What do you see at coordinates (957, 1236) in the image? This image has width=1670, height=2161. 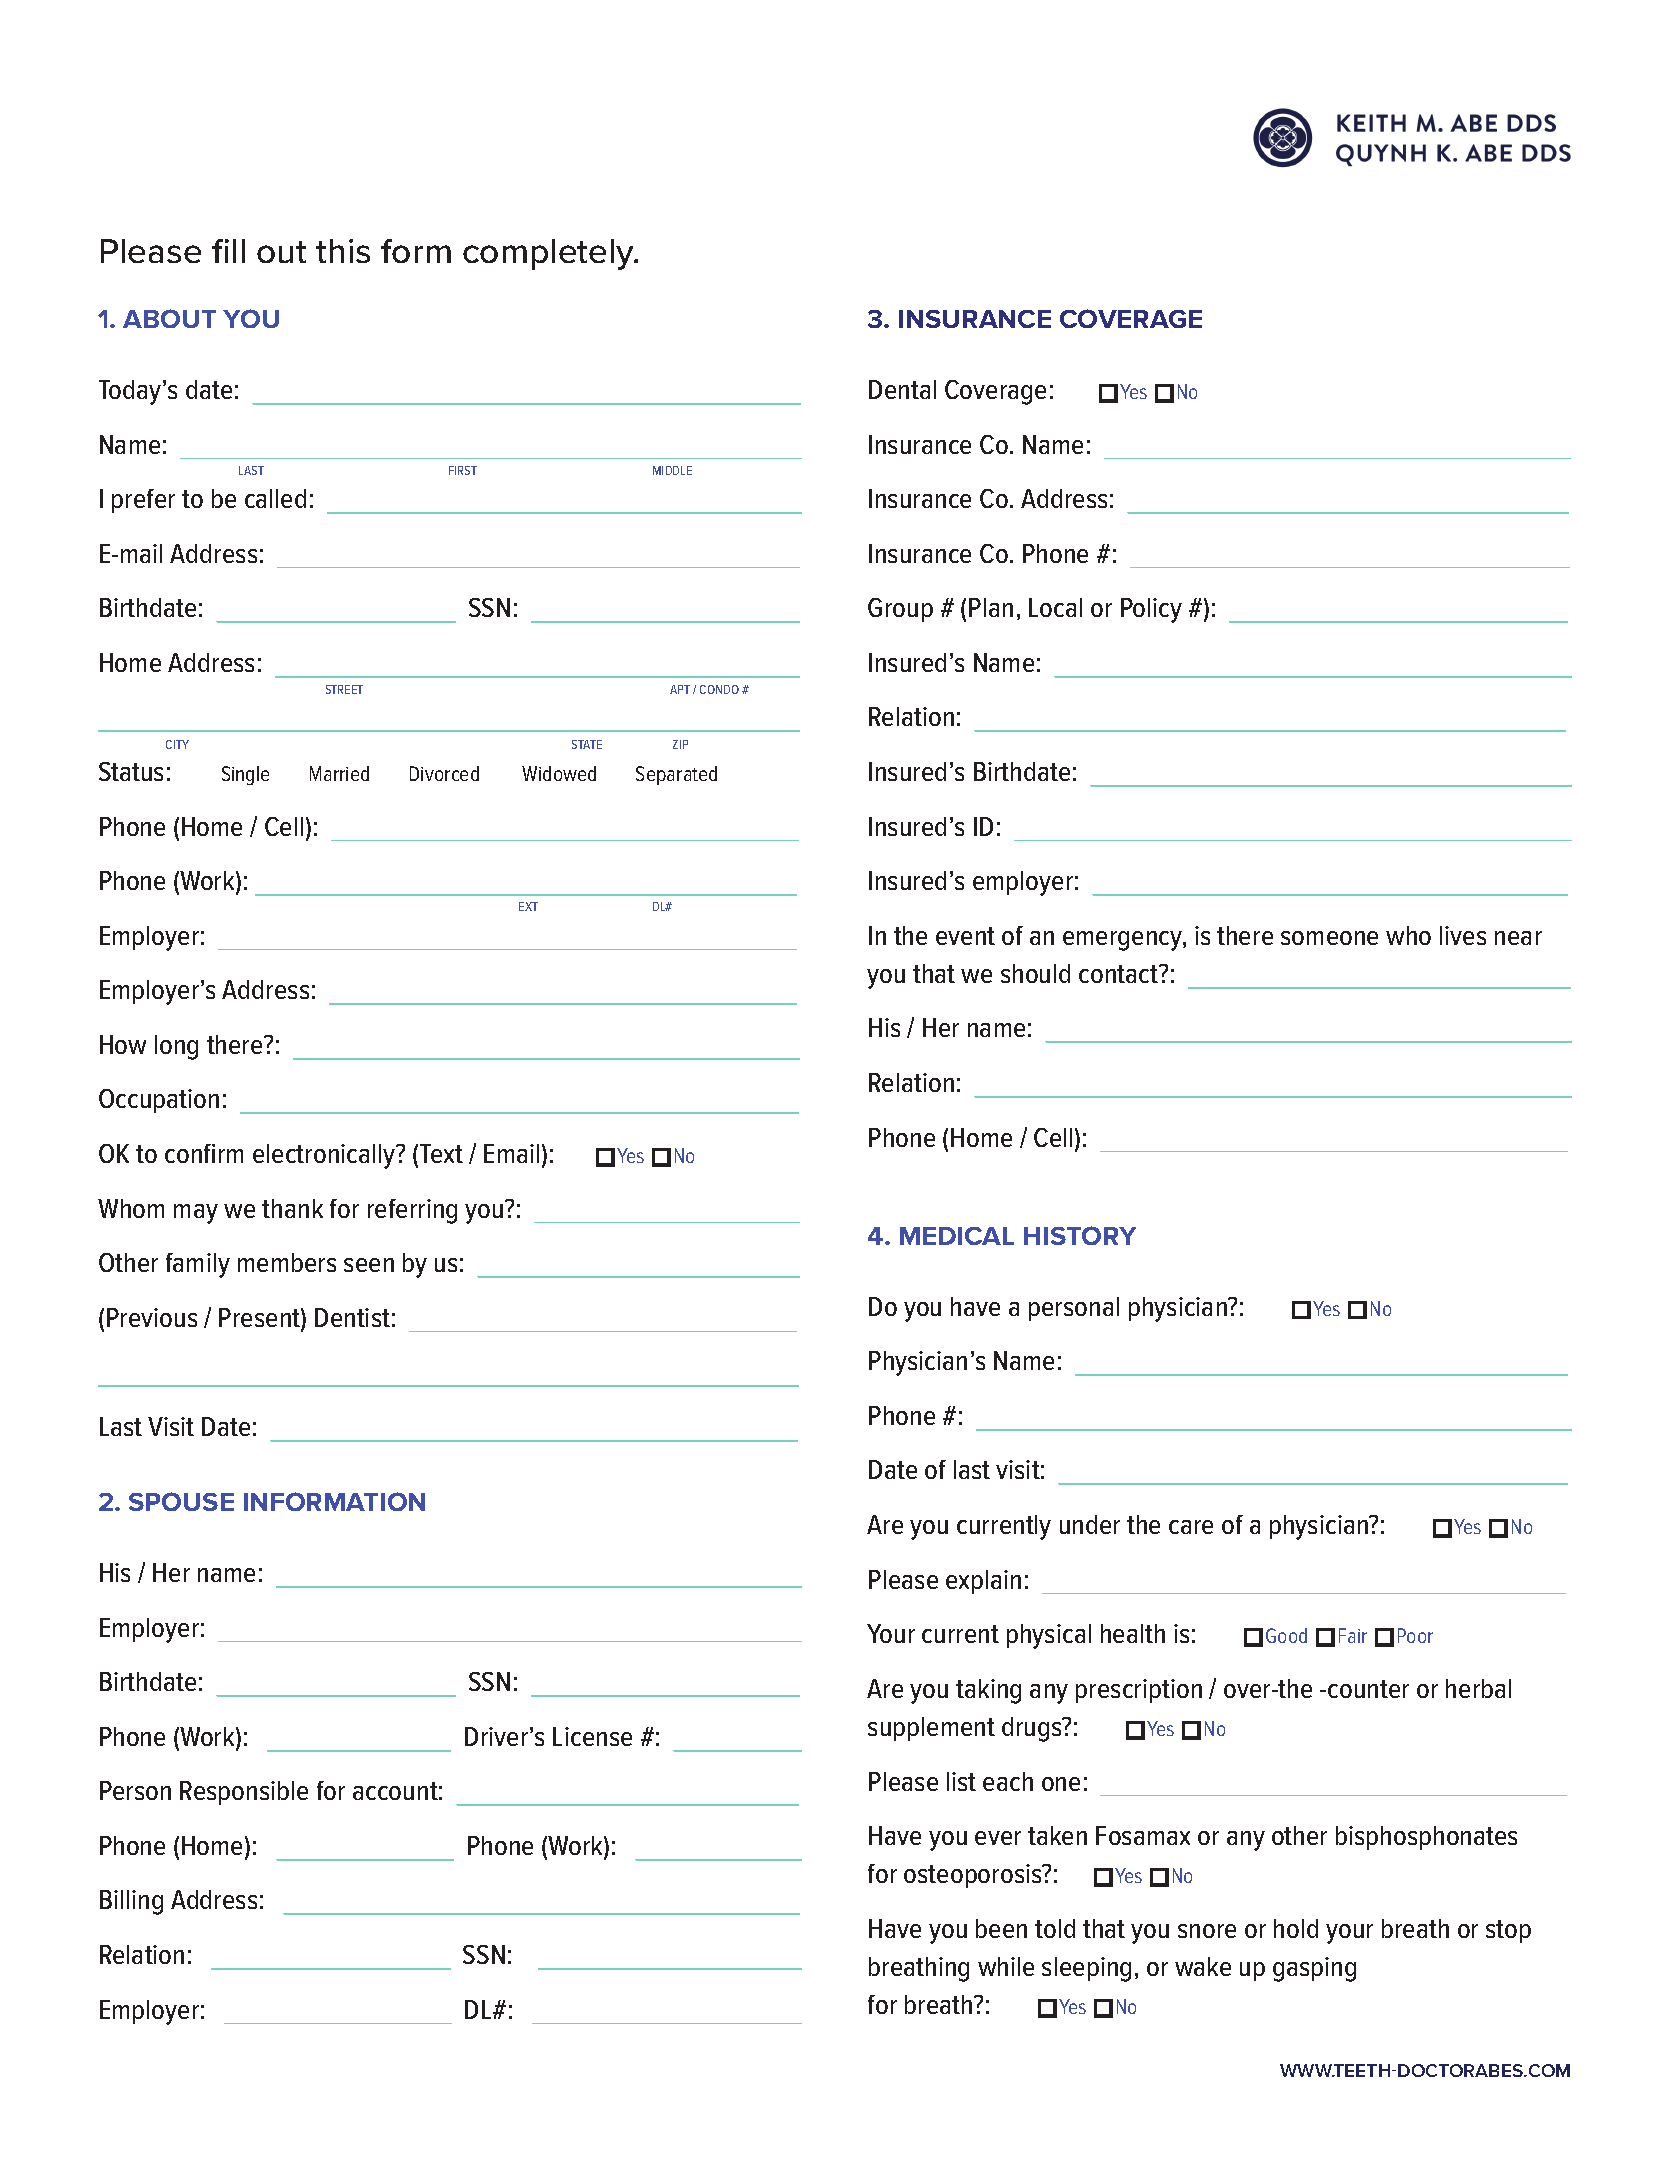 I see `MEDICAL` at bounding box center [957, 1236].
